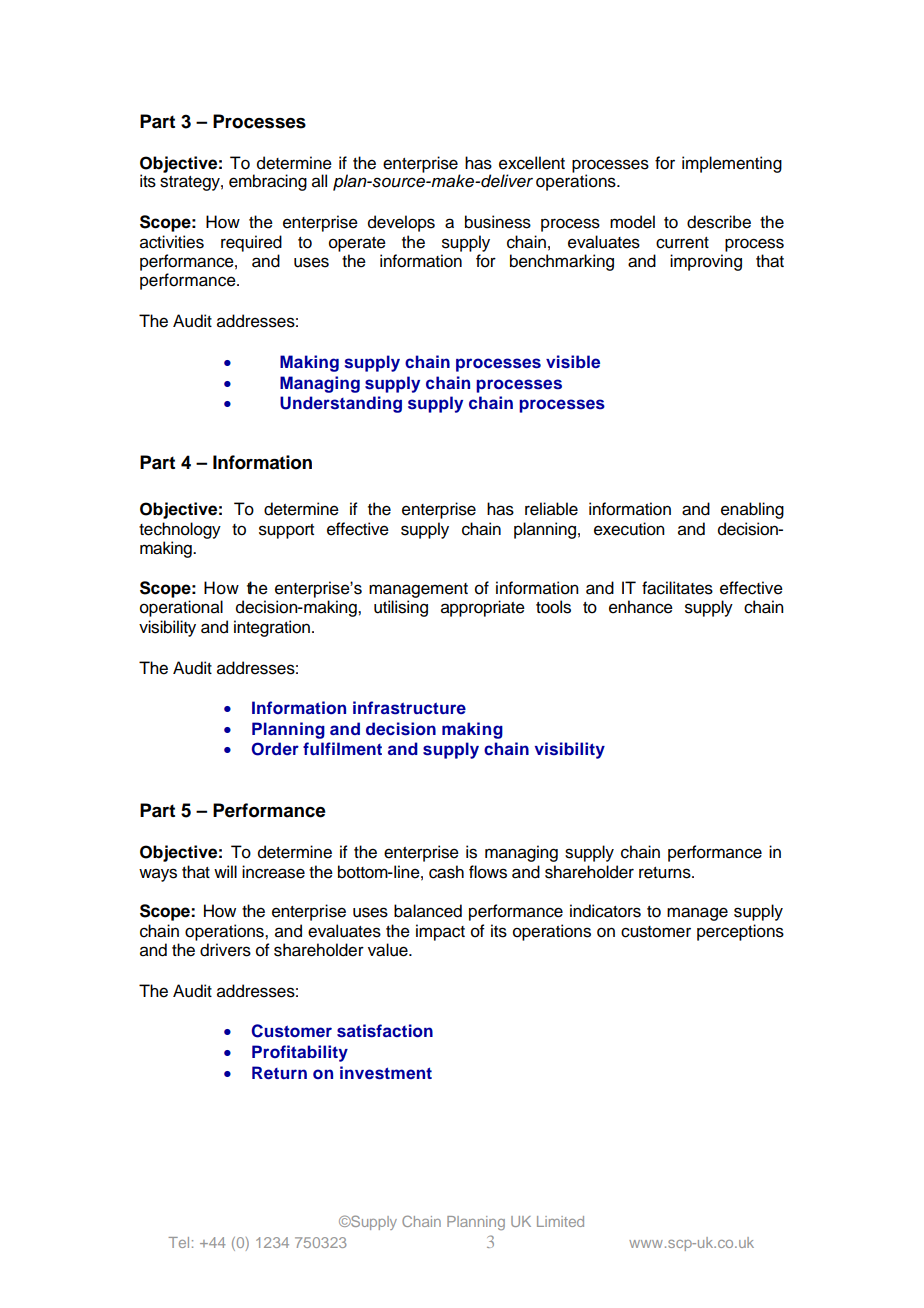 Image resolution: width=924 pixels, height=1308 pixels. Describe the element at coordinates (268, 182) in the image. I see `embracing` at that location.
